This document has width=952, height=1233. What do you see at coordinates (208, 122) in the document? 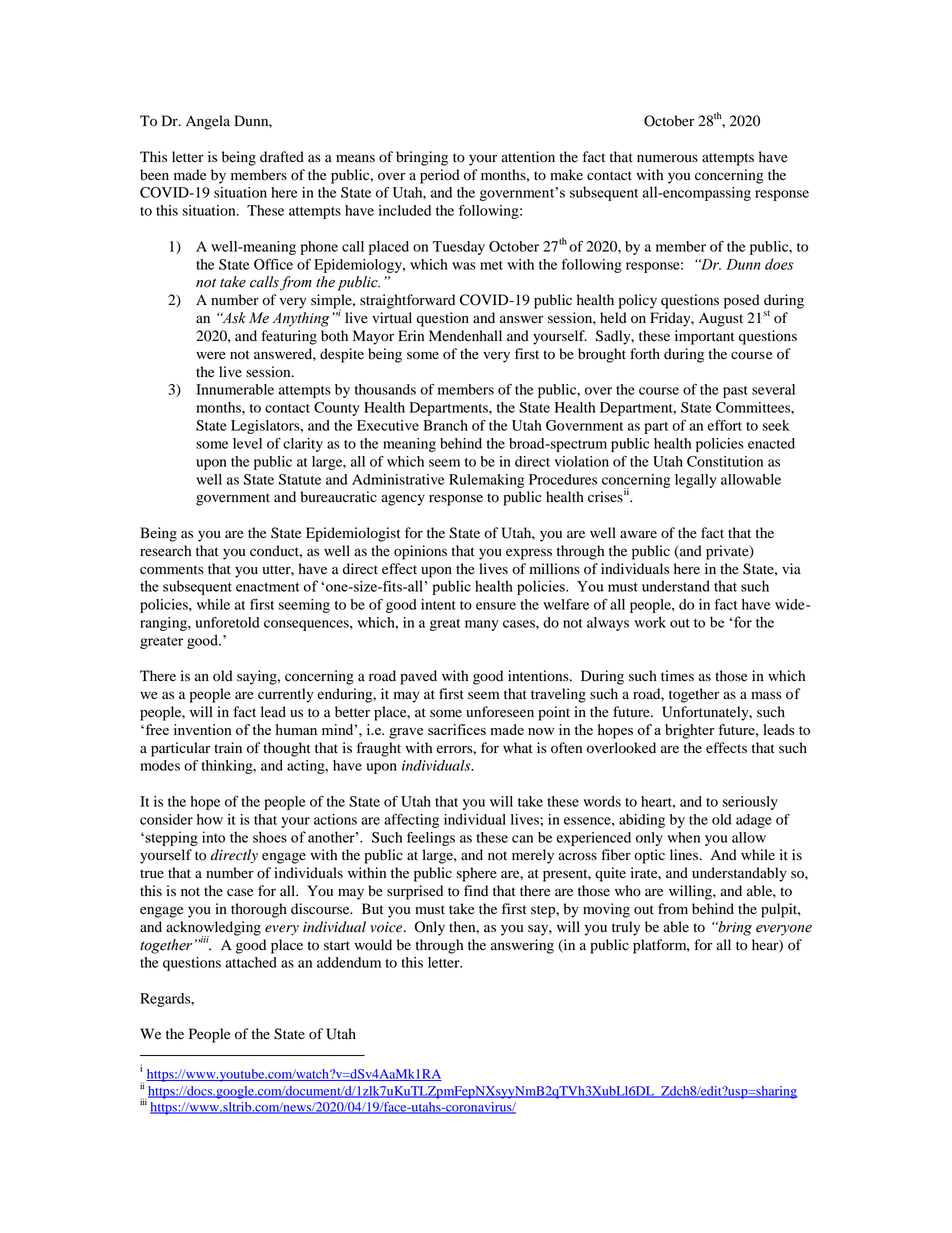
I see `Angela` at bounding box center [208, 122].
